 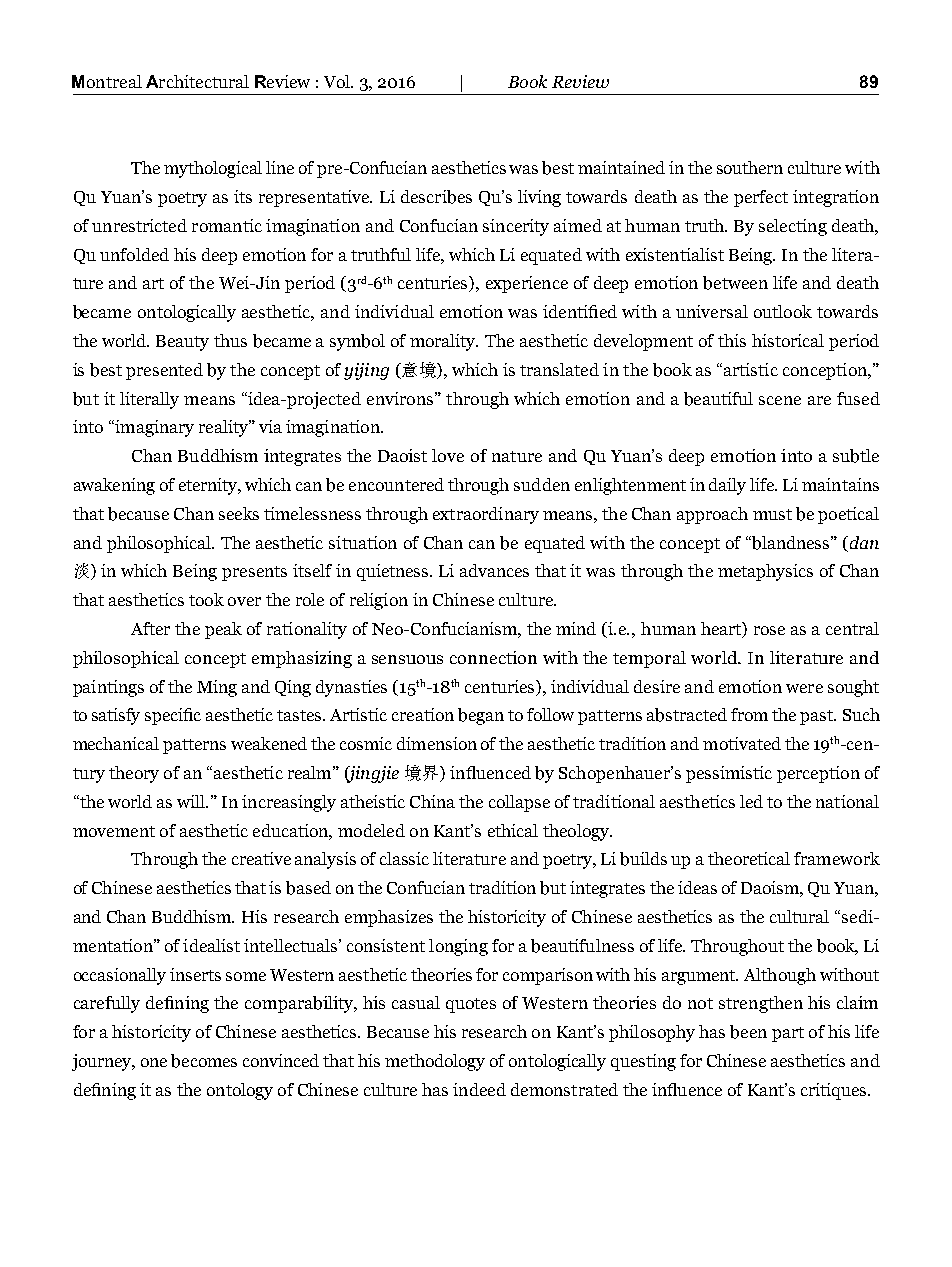 What do you see at coordinates (749, 858) in the image?
I see `theoretical` at bounding box center [749, 858].
